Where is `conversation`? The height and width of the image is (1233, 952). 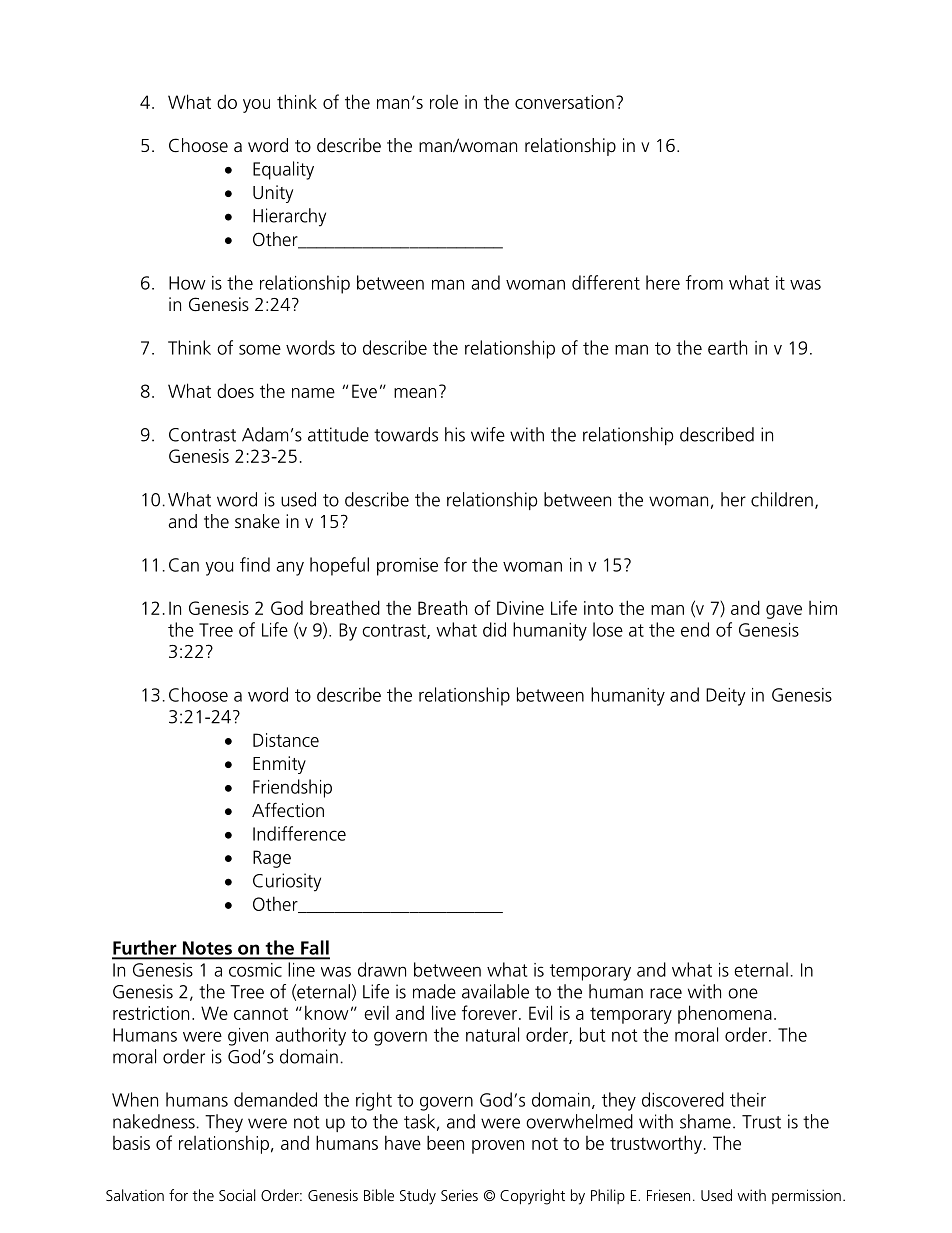 conversation is located at coordinates (564, 102).
